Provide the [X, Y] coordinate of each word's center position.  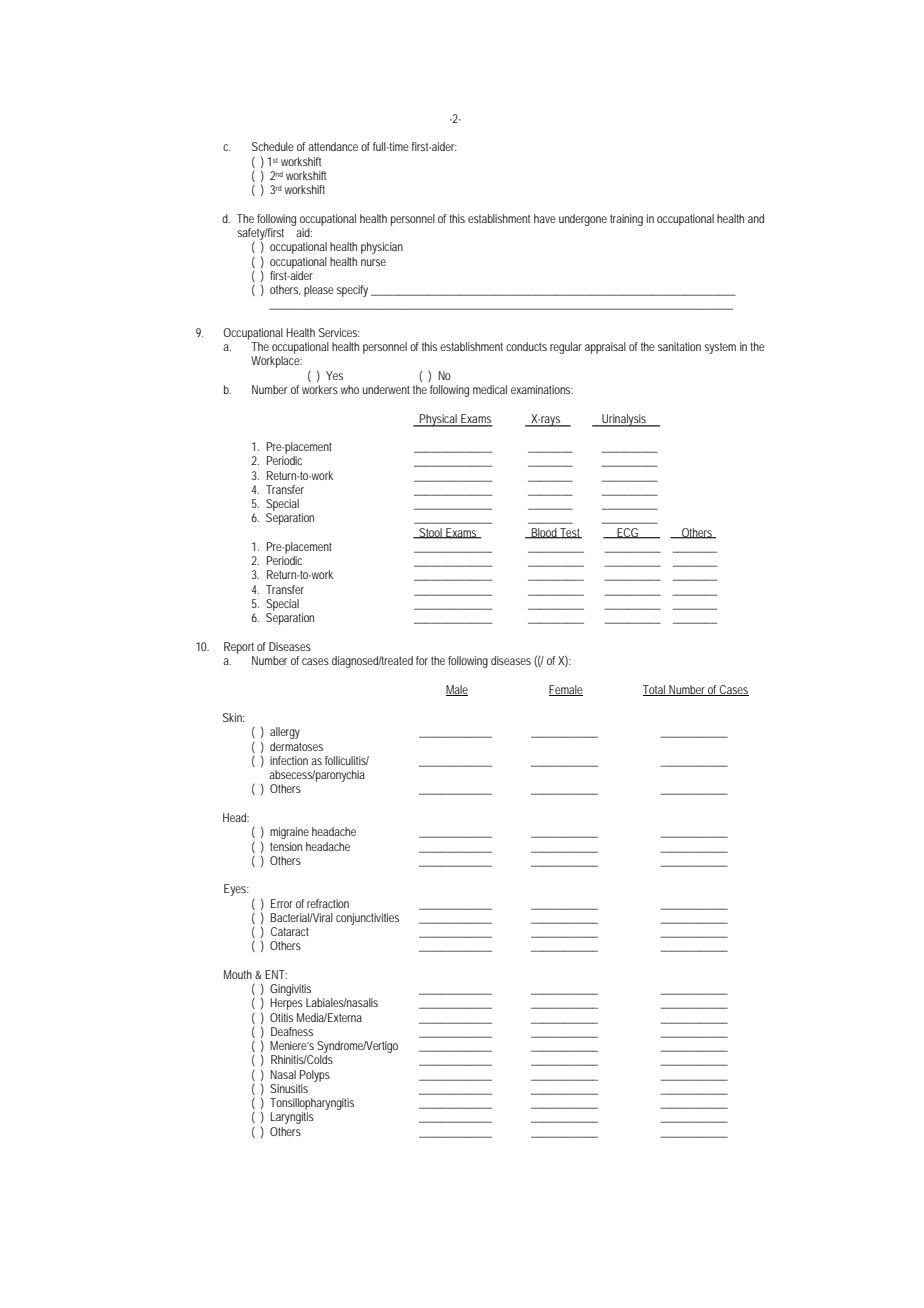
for [422, 660]
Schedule [273, 146]
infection [289, 760]
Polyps [315, 1076]
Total [655, 690]
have [545, 218]
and [756, 218]
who [350, 389]
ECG [627, 533]
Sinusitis [289, 1088]
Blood [544, 533]
